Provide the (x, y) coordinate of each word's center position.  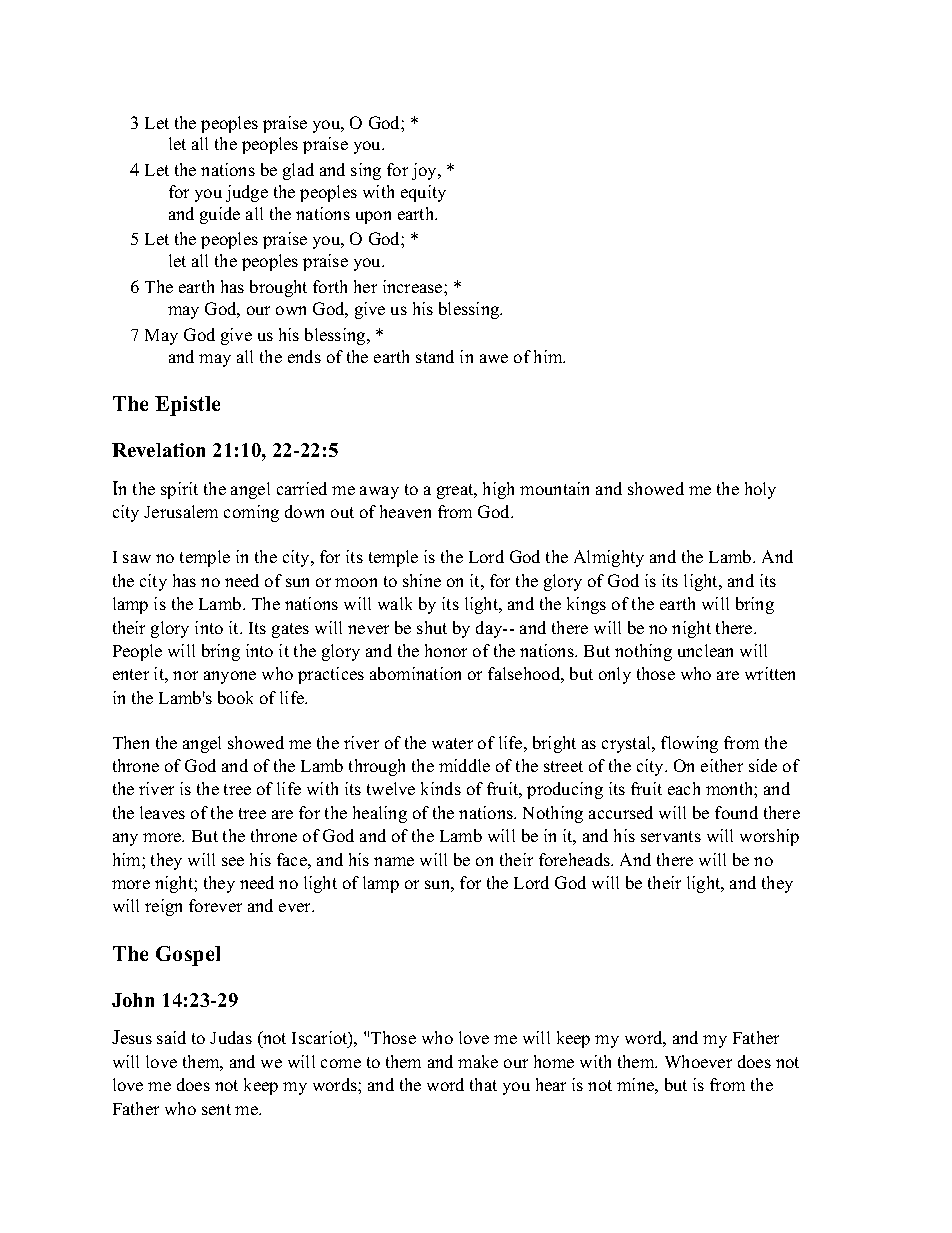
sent (216, 1109)
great (456, 491)
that (483, 1084)
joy (425, 171)
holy (760, 490)
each (684, 788)
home (554, 1061)
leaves (162, 812)
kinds (441, 788)
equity (423, 193)
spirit (179, 490)
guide (220, 215)
